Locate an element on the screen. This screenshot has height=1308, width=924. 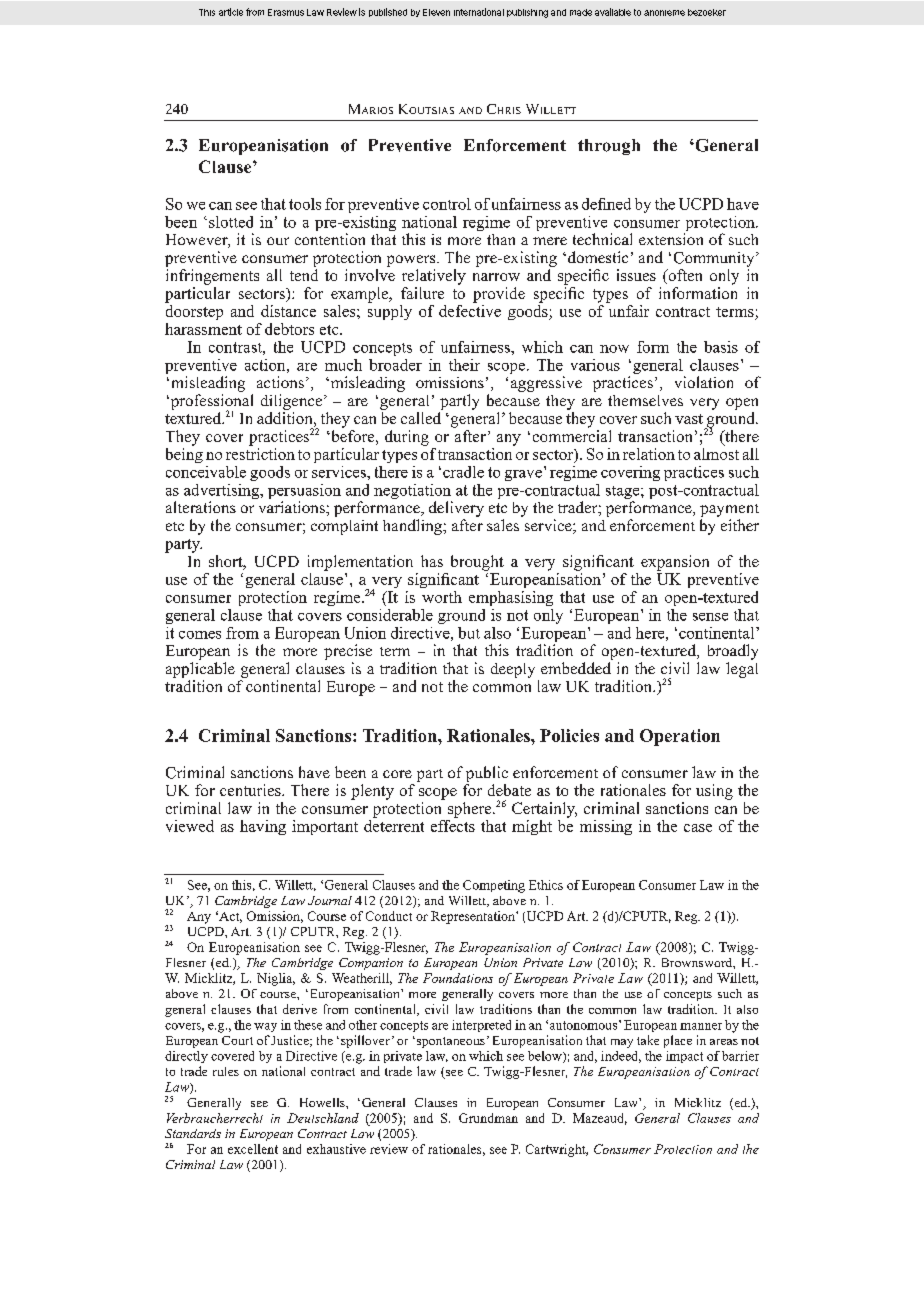
comes is located at coordinates (200, 635).
